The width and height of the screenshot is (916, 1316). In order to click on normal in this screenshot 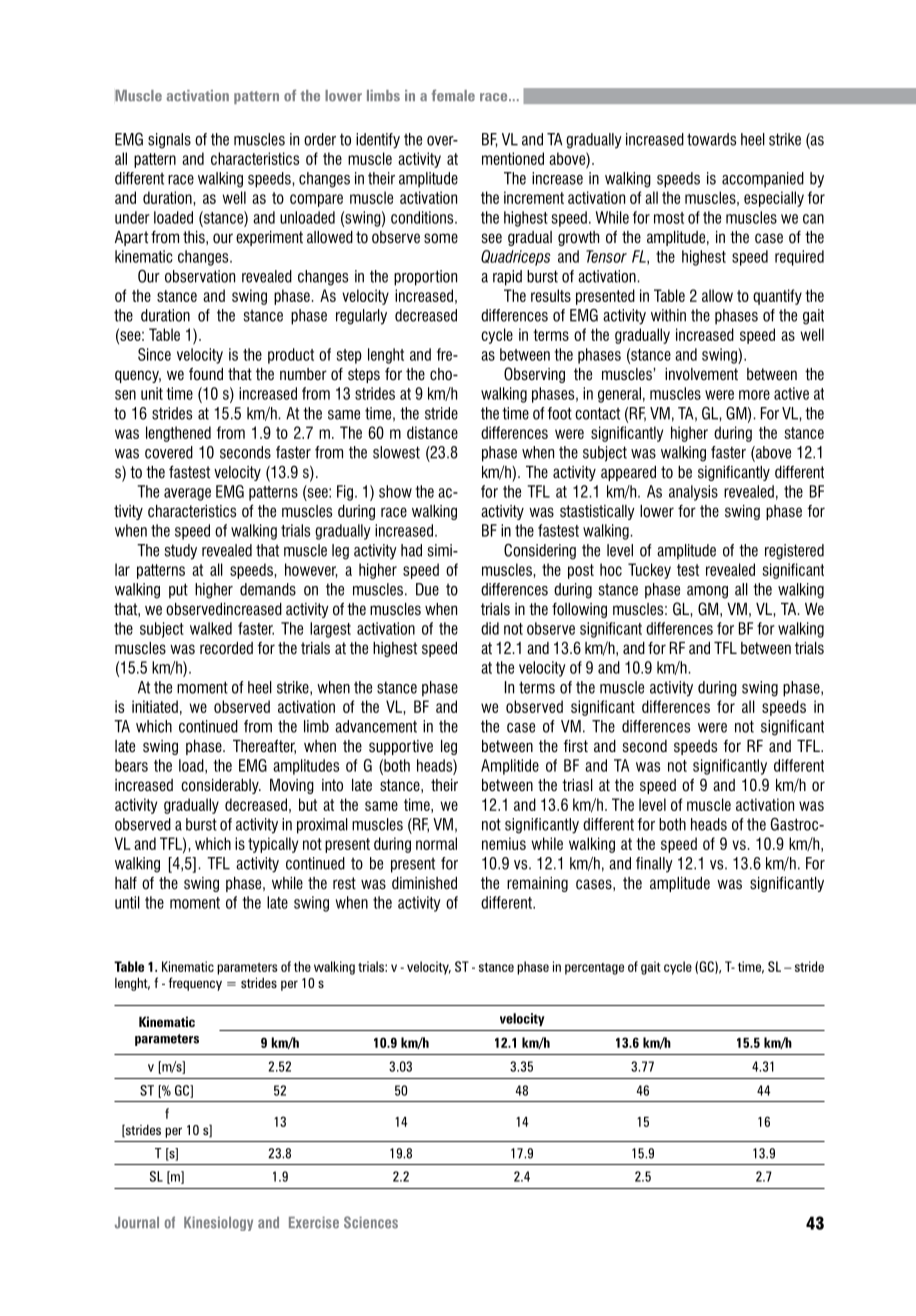, I will do `click(436, 843)`.
